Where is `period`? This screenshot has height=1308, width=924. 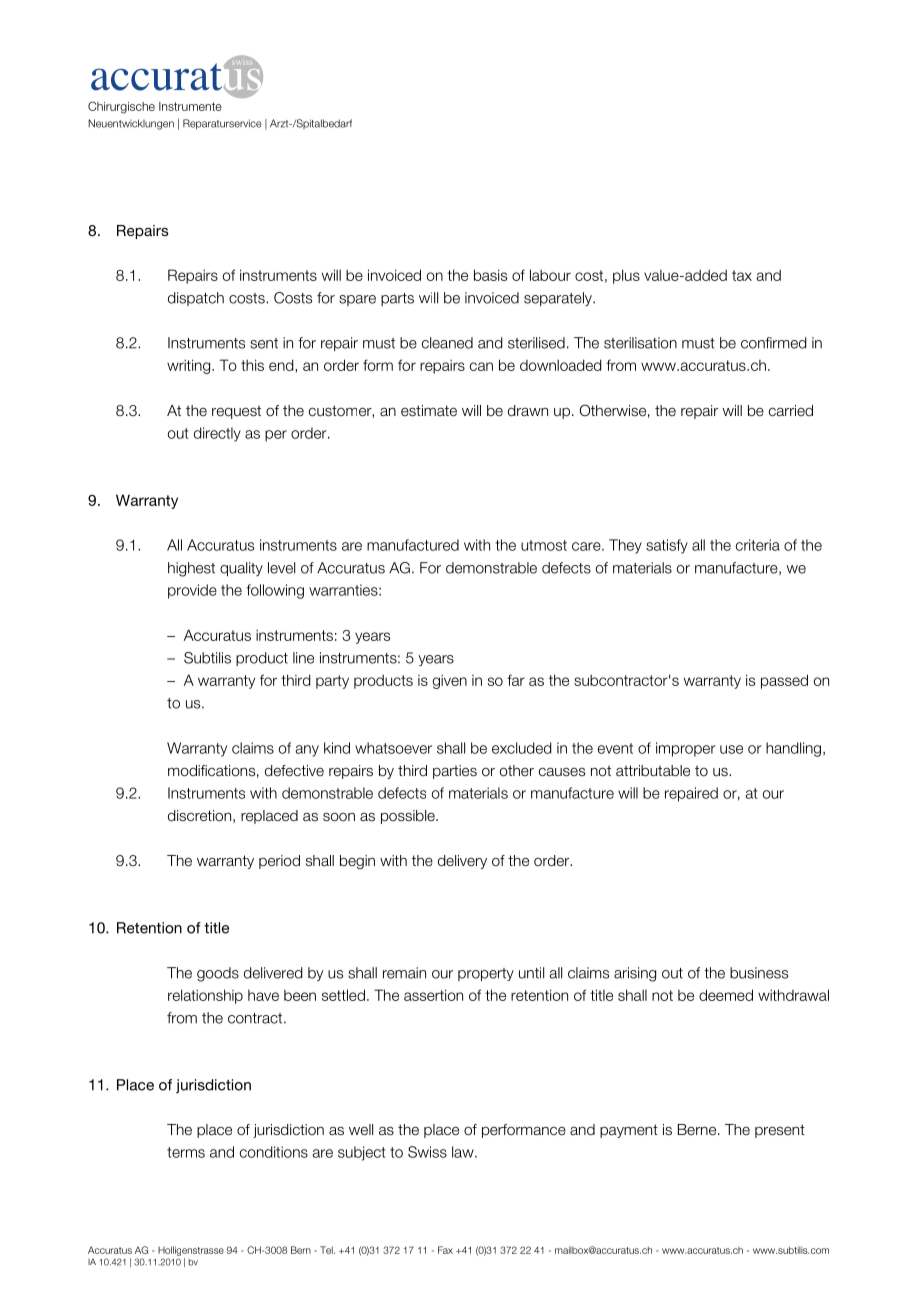
period is located at coordinates (279, 862).
